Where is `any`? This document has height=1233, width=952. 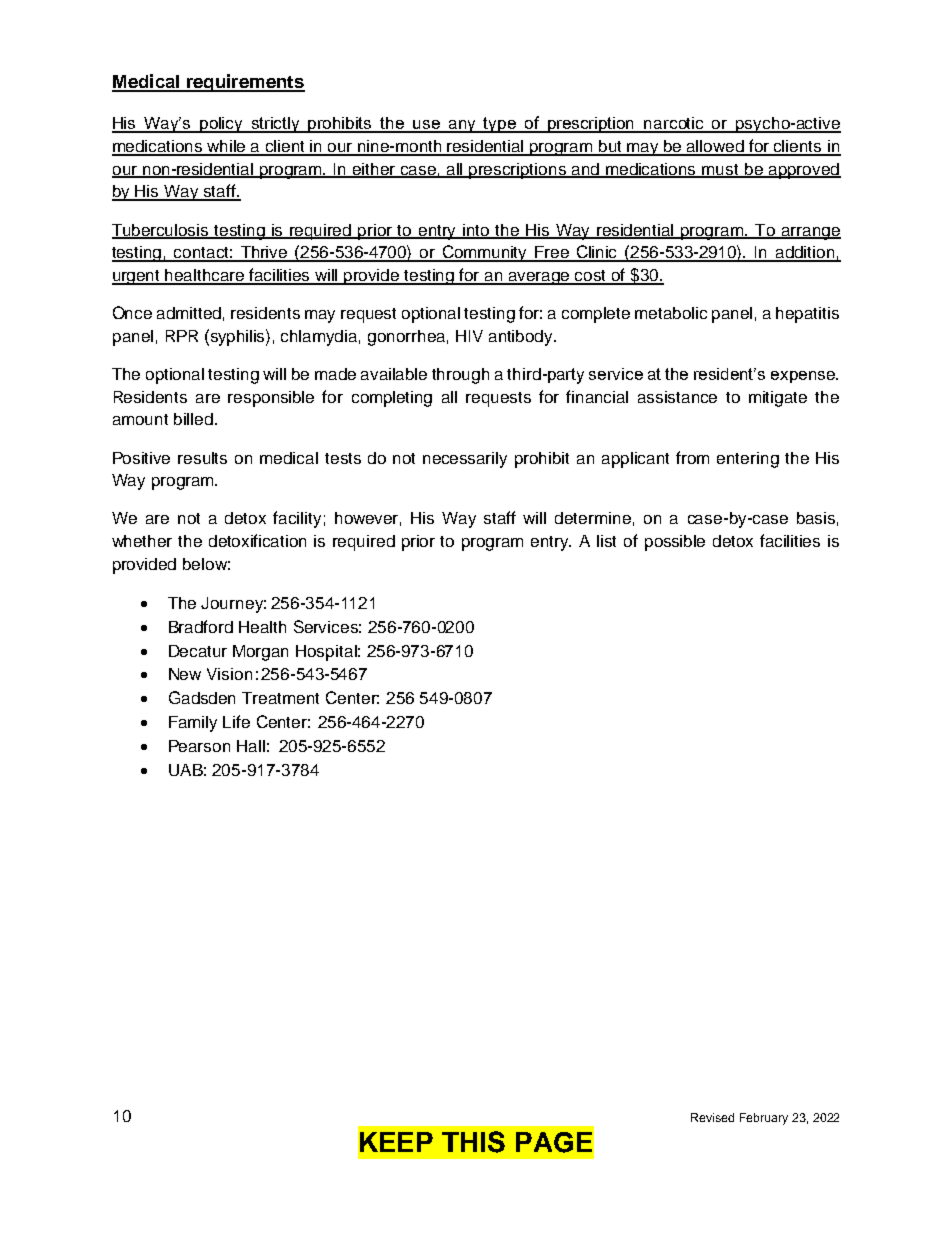
any is located at coordinates (462, 126).
